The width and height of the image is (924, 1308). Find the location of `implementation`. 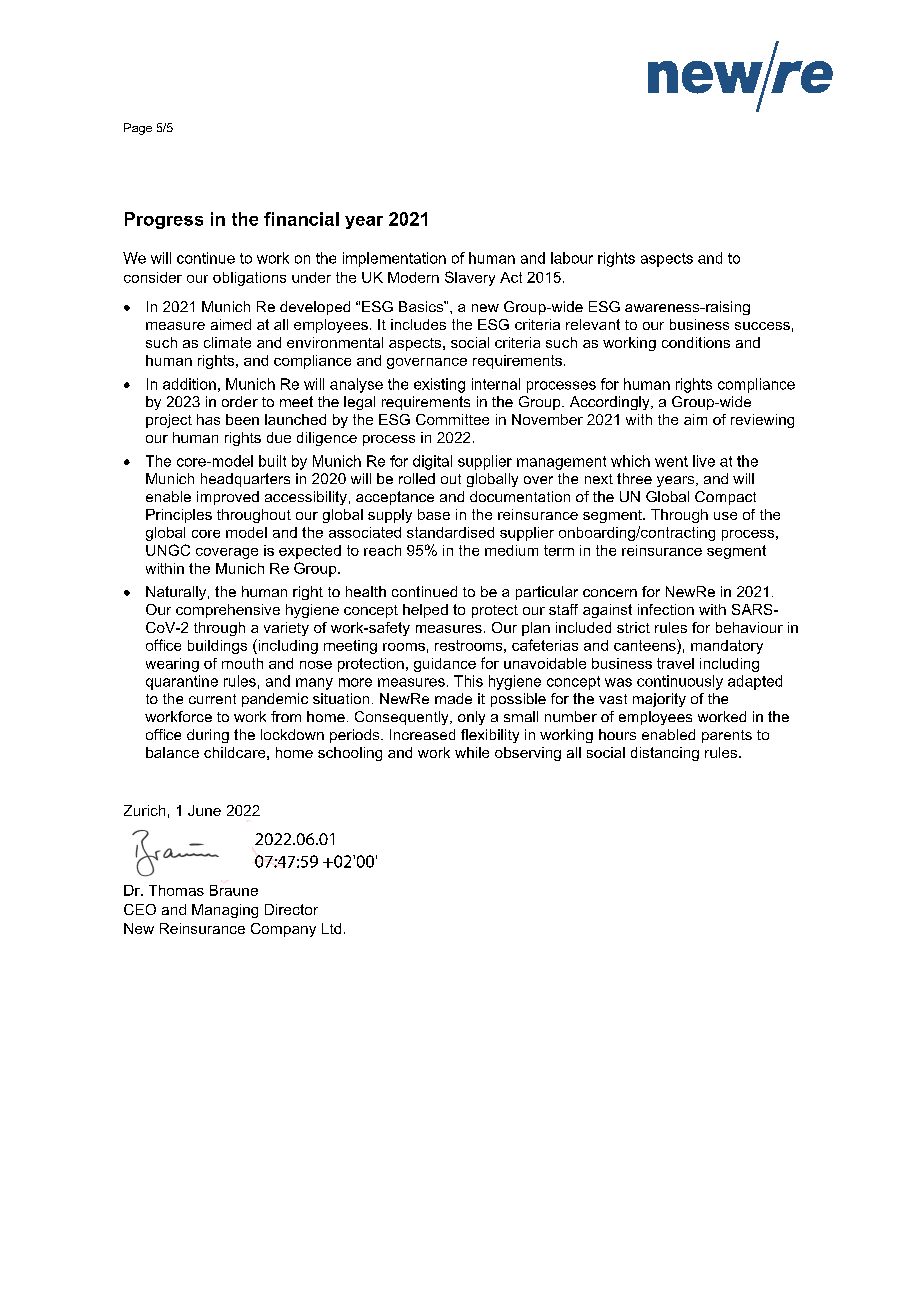

implementation is located at coordinates (394, 259).
